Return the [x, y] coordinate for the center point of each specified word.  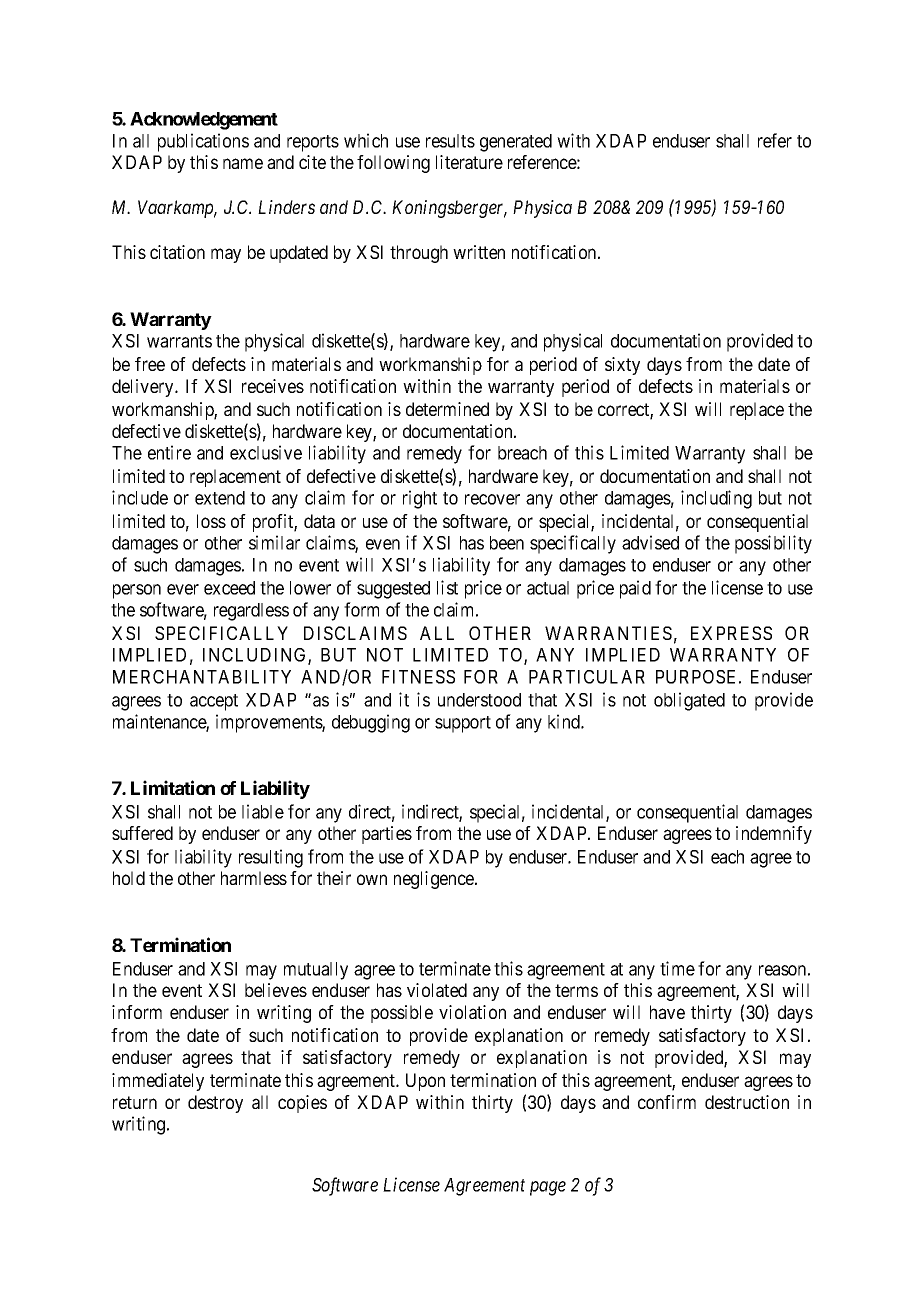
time [677, 968]
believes [276, 990]
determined [447, 409]
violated [437, 990]
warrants [179, 341]
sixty [622, 366]
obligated [689, 701]
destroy [215, 1104]
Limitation [173, 787]
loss [211, 521]
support [463, 724]
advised [650, 542]
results [450, 141]
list [447, 587]
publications [203, 142]
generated [516, 143]
